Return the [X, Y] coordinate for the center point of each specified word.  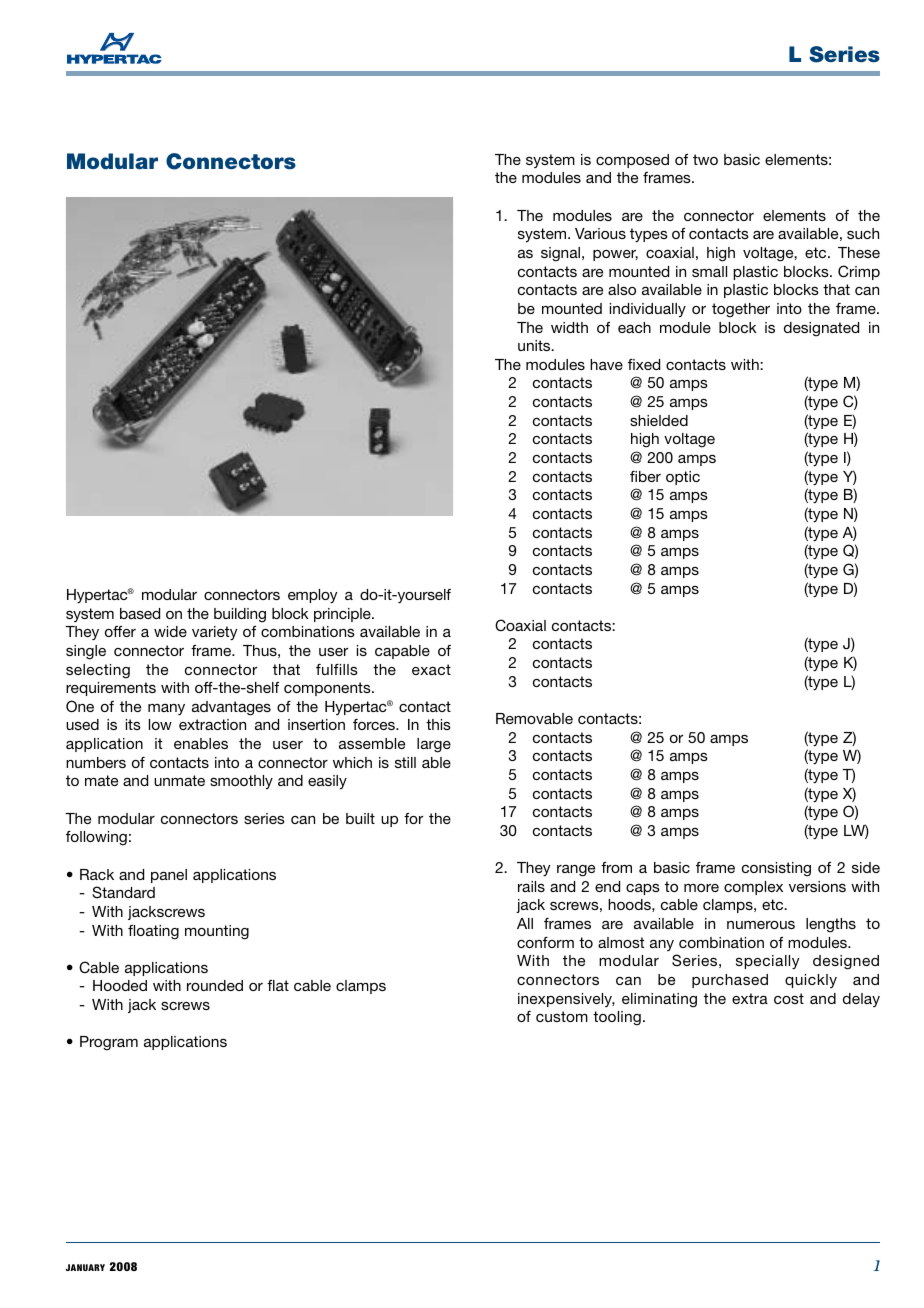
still [405, 762]
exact [431, 669]
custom [562, 1016]
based [140, 613]
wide [170, 631]
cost [789, 998]
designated [821, 329]
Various [600, 233]
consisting [776, 869]
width [569, 327]
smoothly [241, 782]
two [705, 159]
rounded [215, 985]
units [535, 345]
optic [683, 478]
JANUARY [85, 1267]
